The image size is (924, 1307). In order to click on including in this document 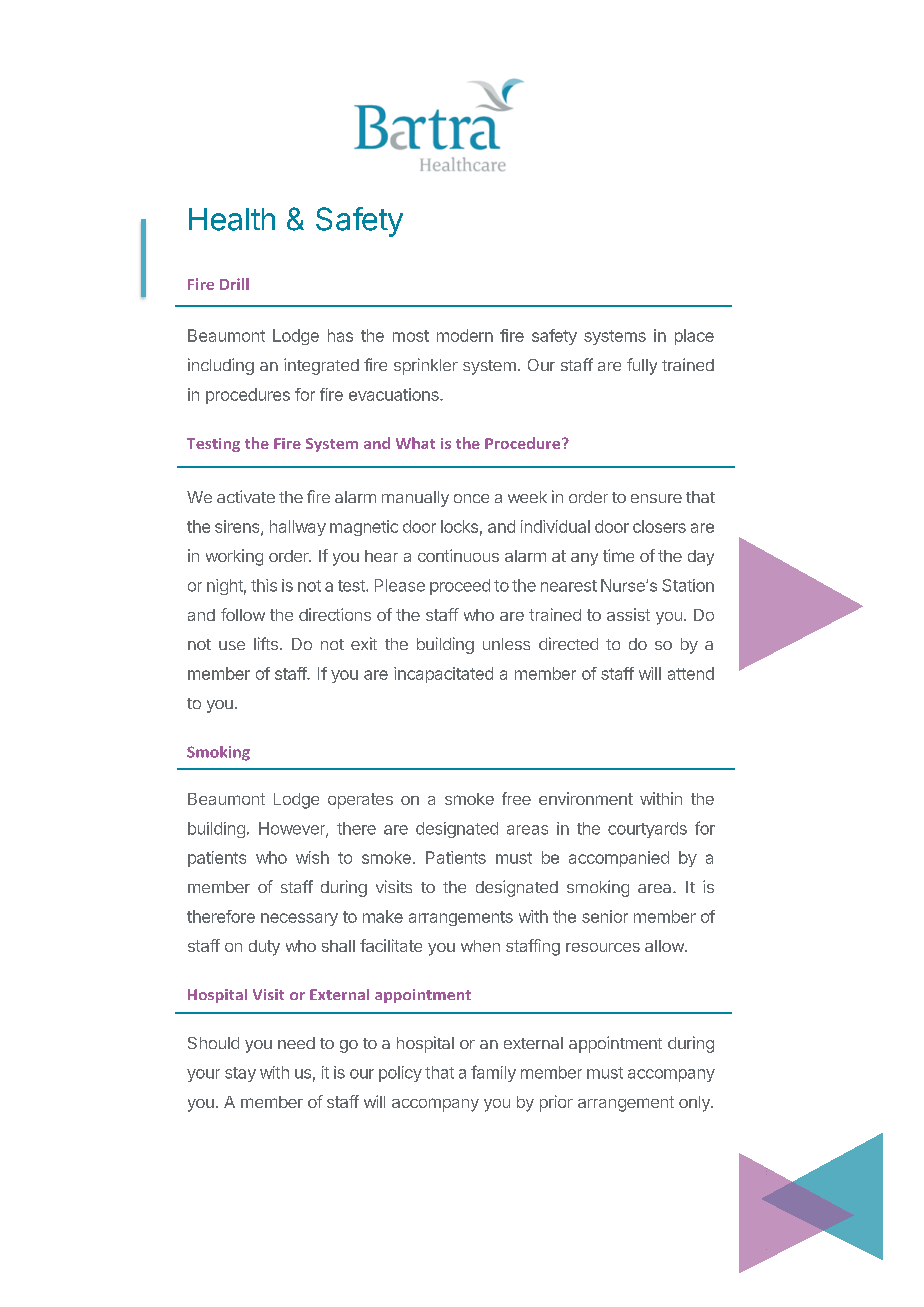, I will do `click(221, 366)`.
